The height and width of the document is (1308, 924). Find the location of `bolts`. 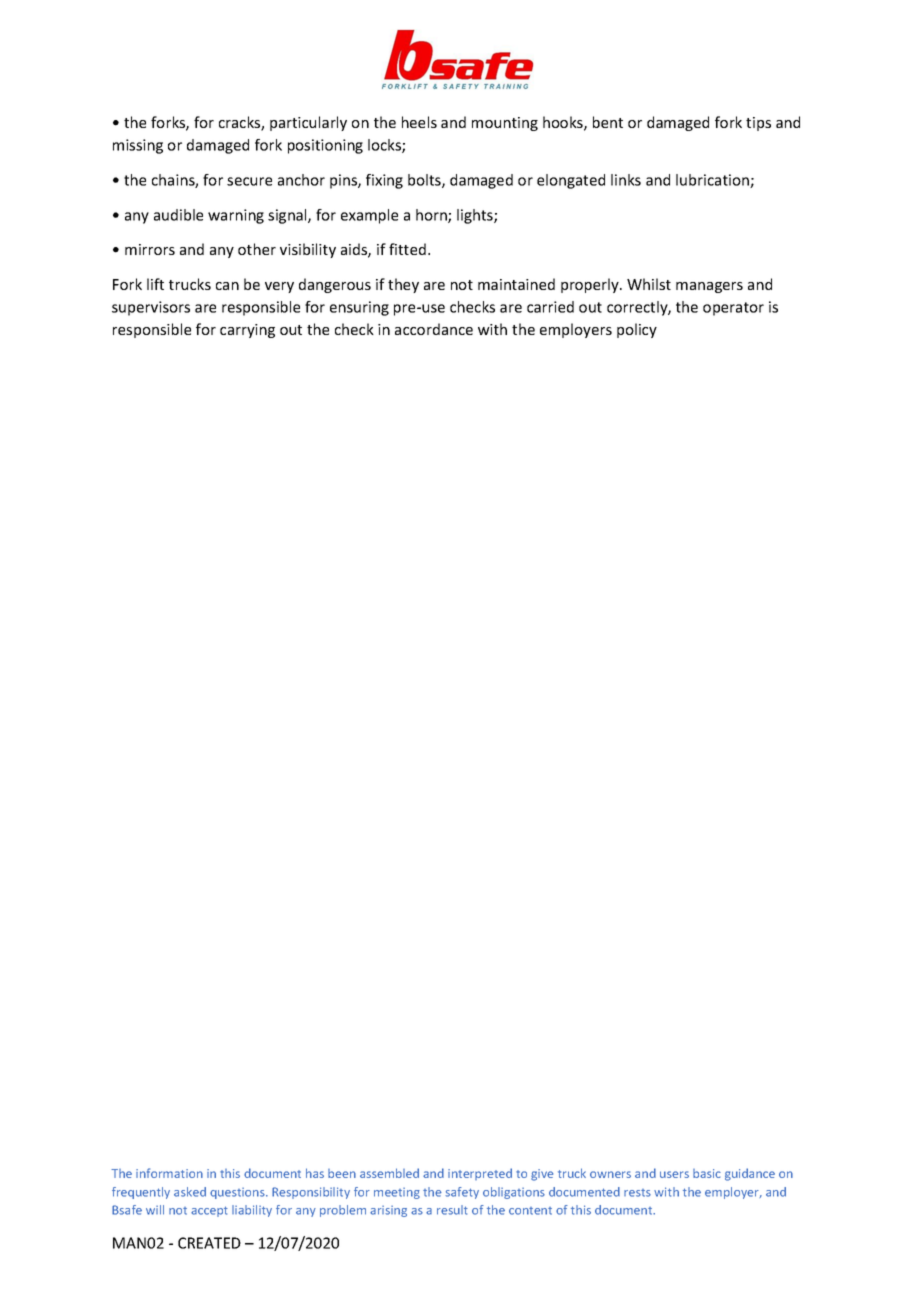

bolts is located at coordinates (425, 181).
